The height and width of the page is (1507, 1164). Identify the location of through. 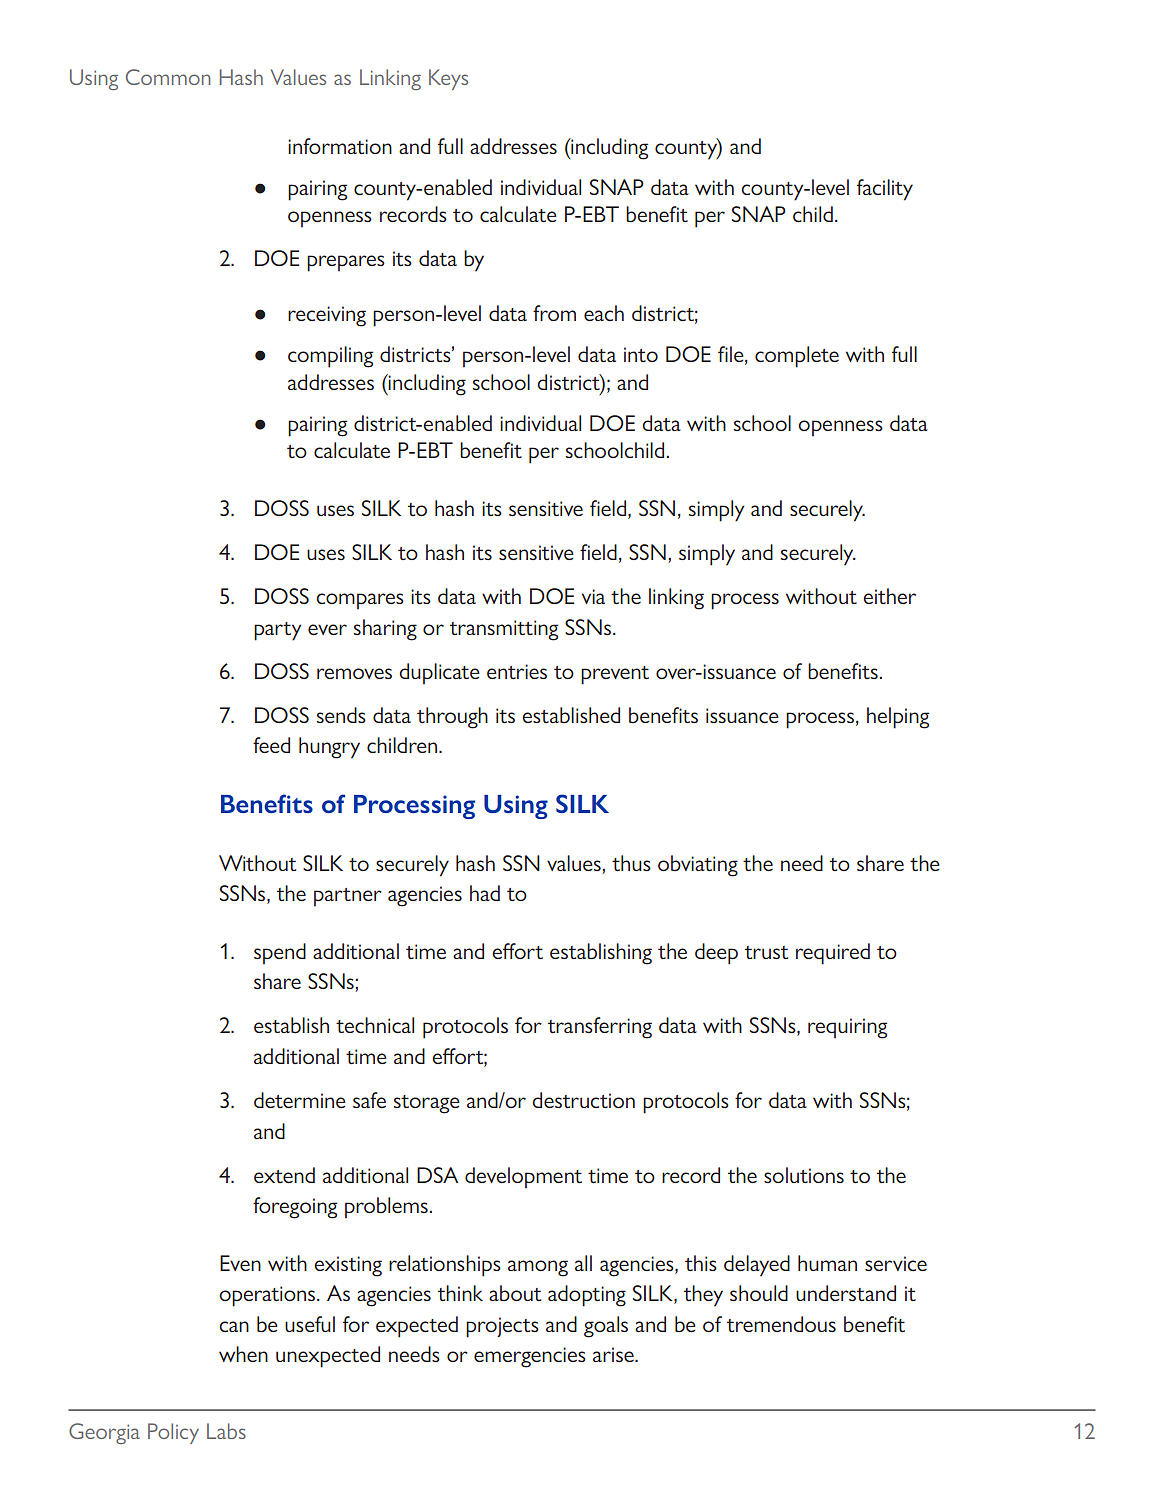
(452, 718).
